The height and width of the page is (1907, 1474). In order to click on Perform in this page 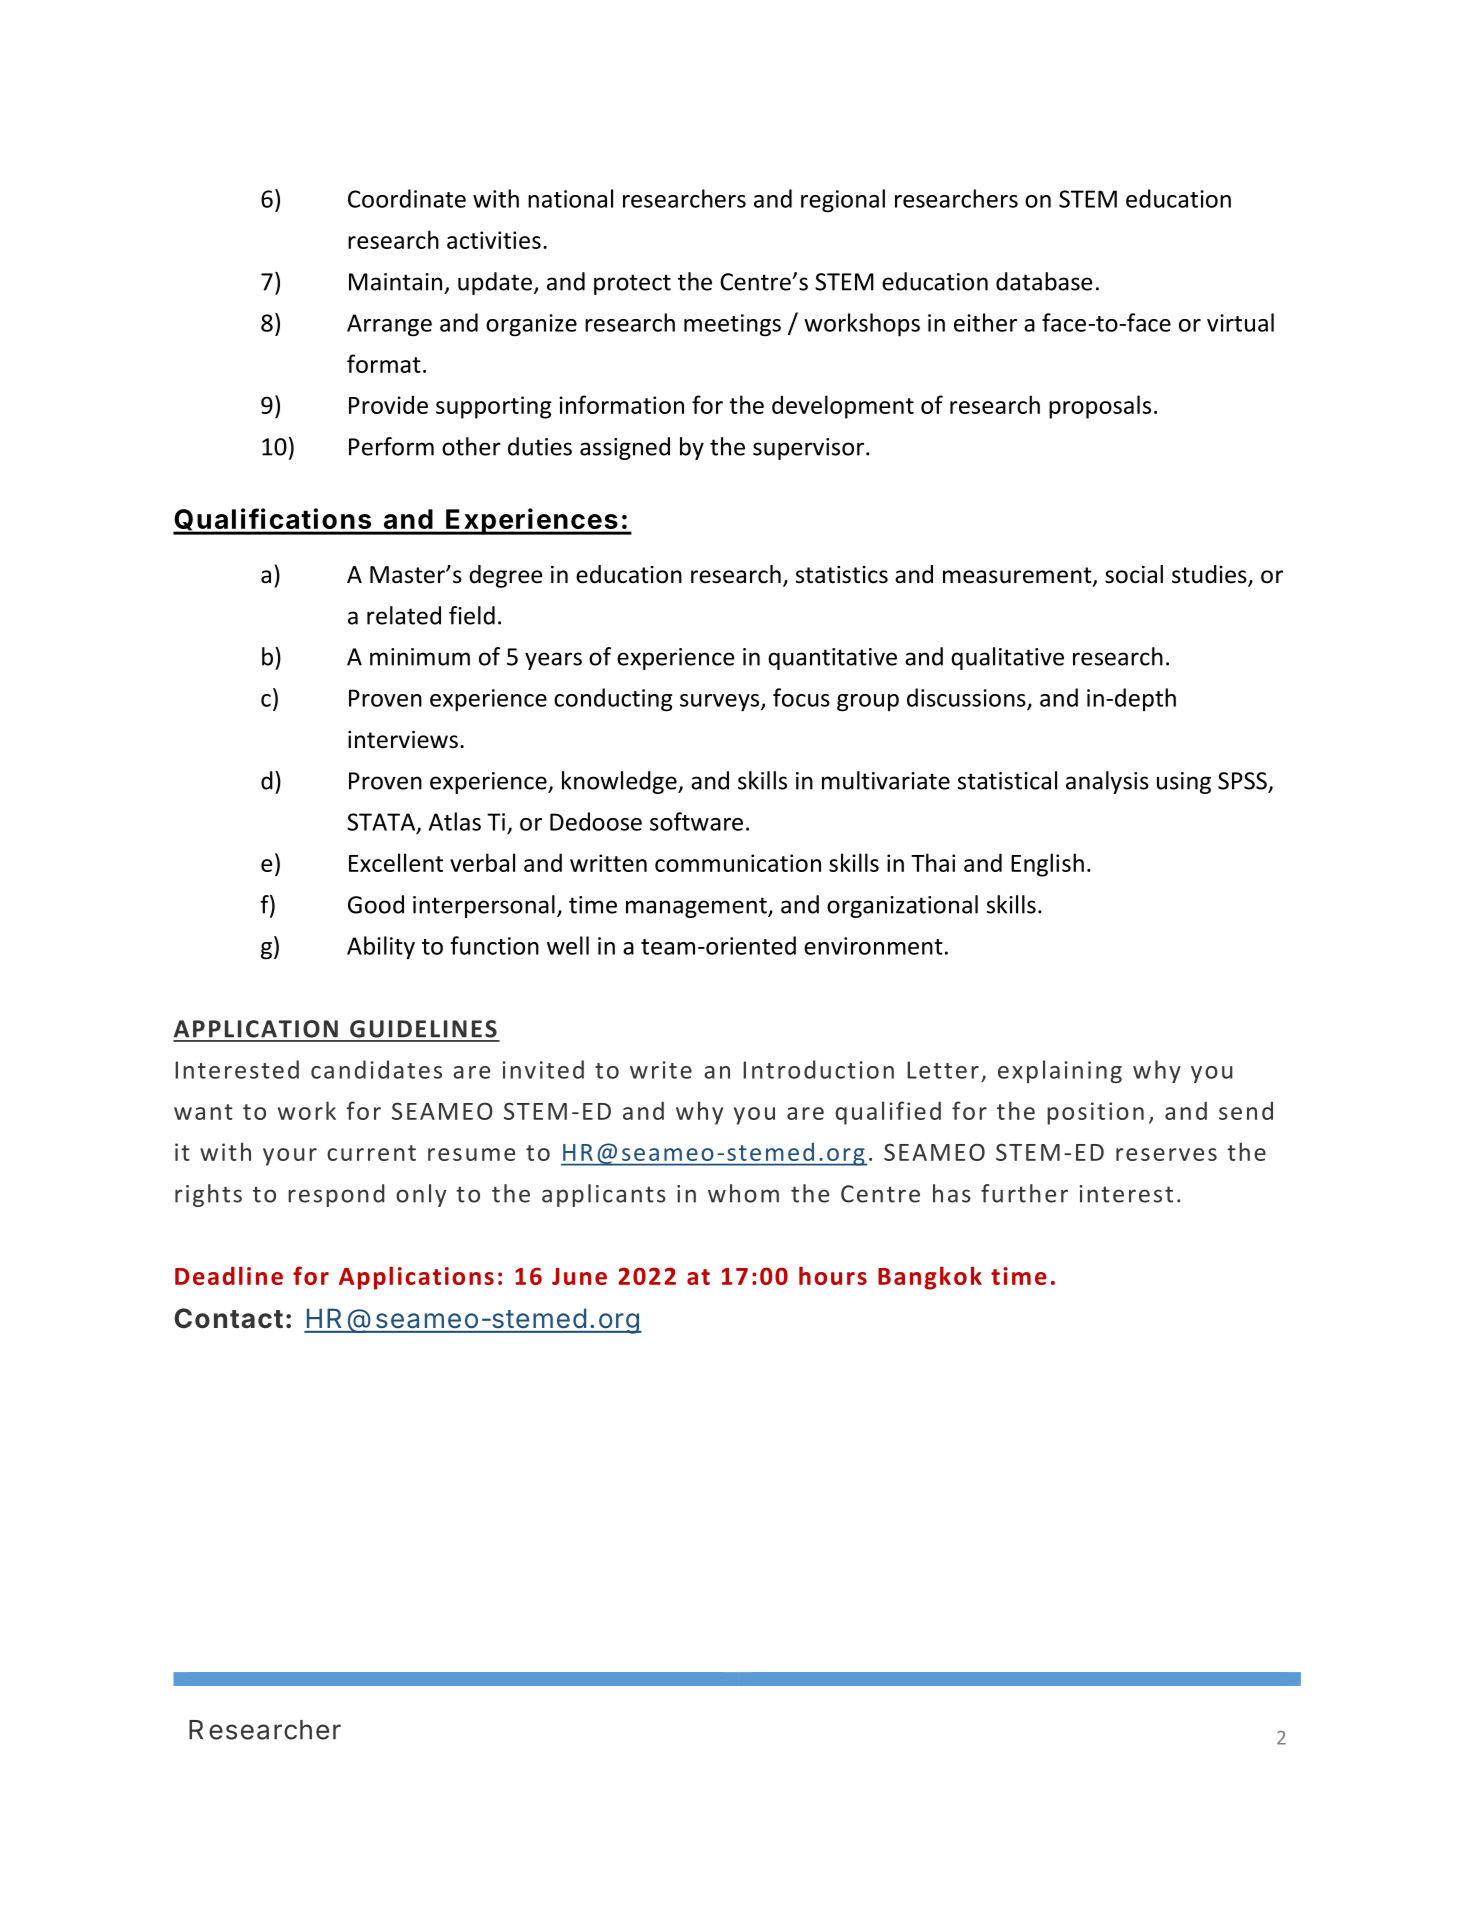, I will do `click(391, 446)`.
